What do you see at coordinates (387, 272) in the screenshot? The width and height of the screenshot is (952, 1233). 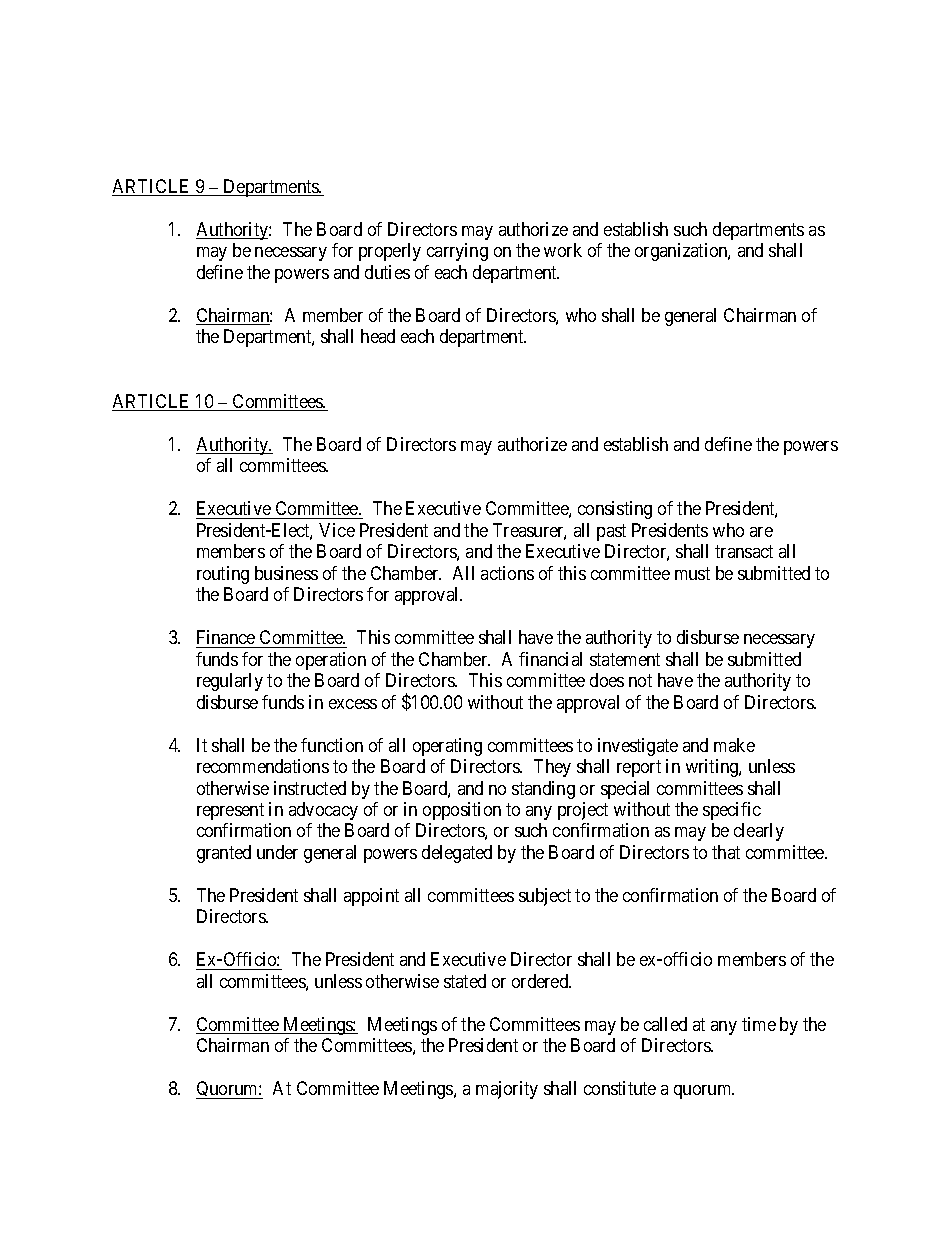 I see `duties` at bounding box center [387, 272].
